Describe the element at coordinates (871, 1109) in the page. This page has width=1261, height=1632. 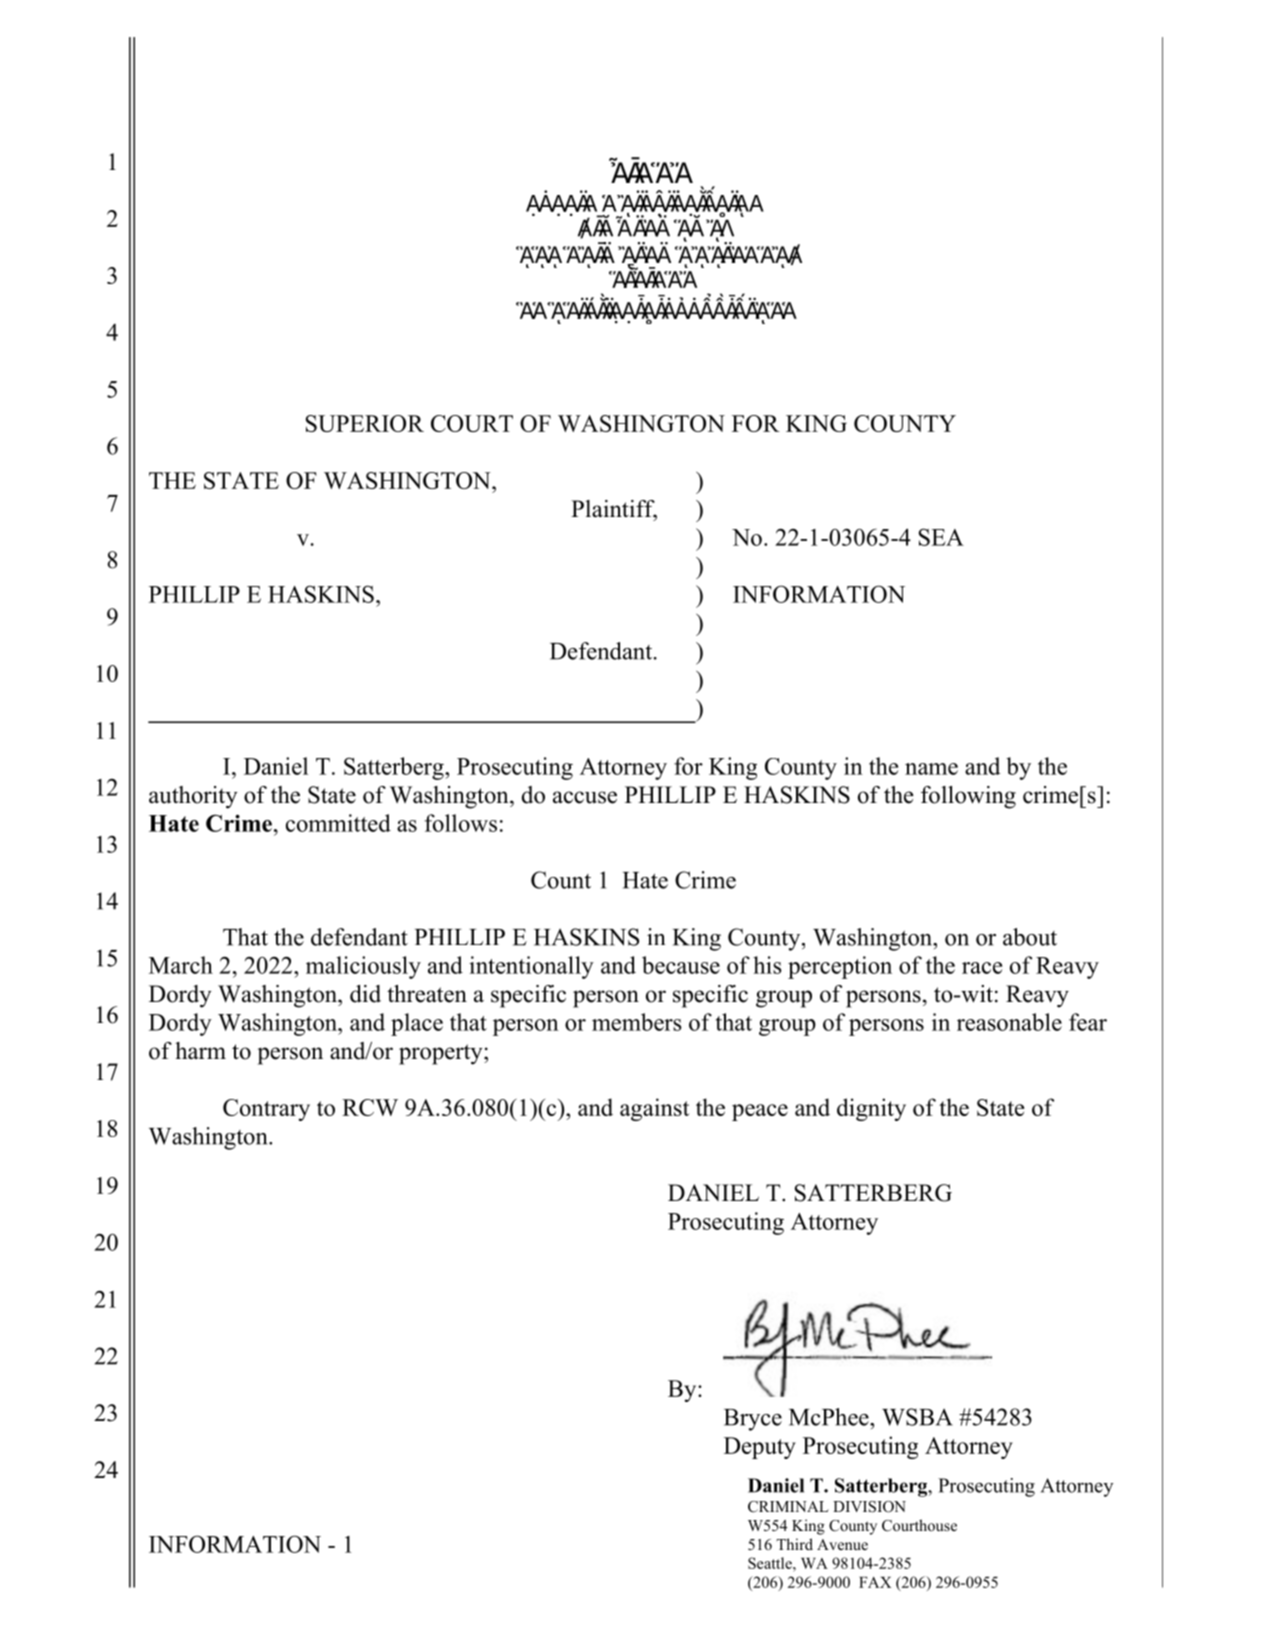
I see `dignity` at that location.
